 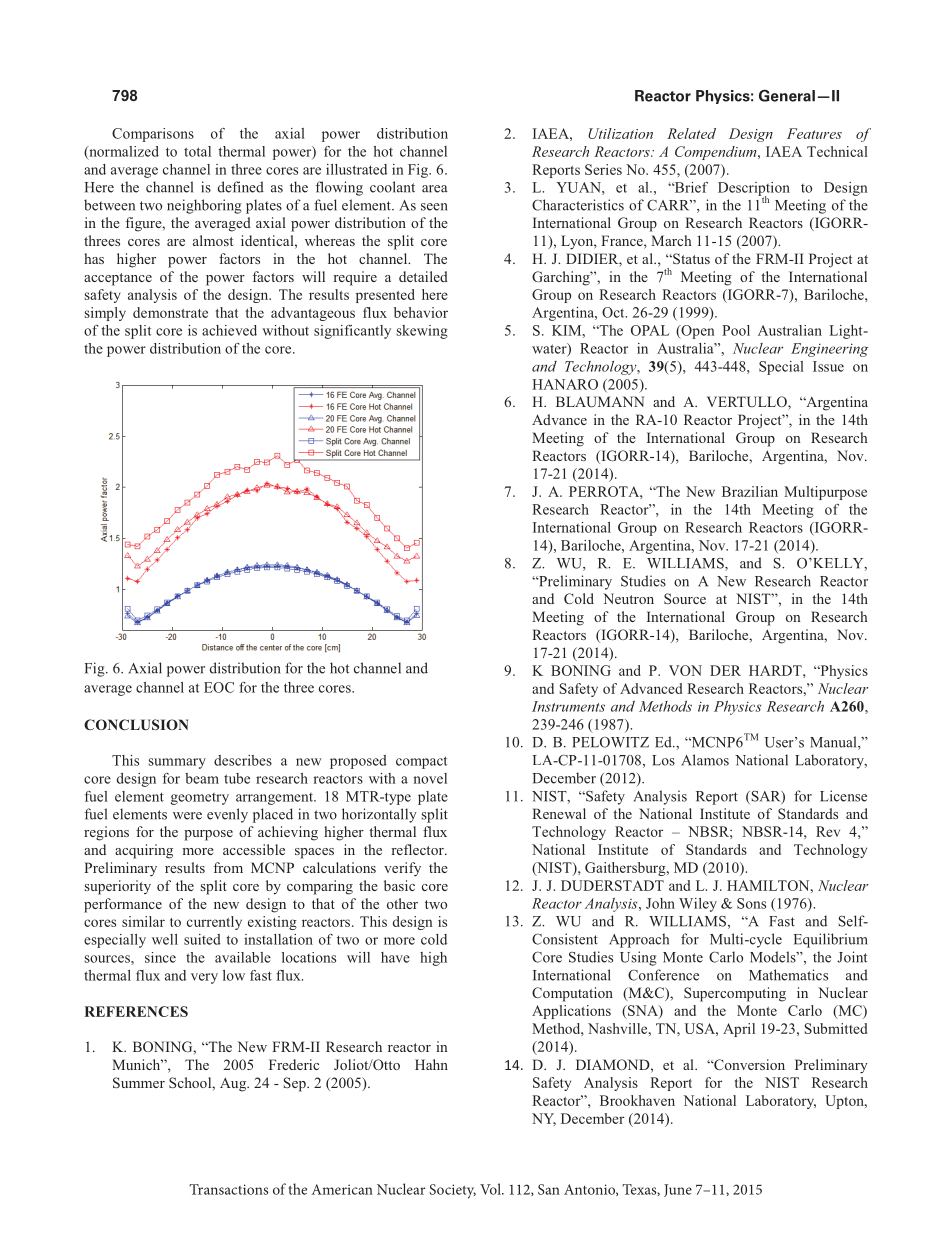 What do you see at coordinates (228, 1189) in the screenshot?
I see `Transactions` at bounding box center [228, 1189].
